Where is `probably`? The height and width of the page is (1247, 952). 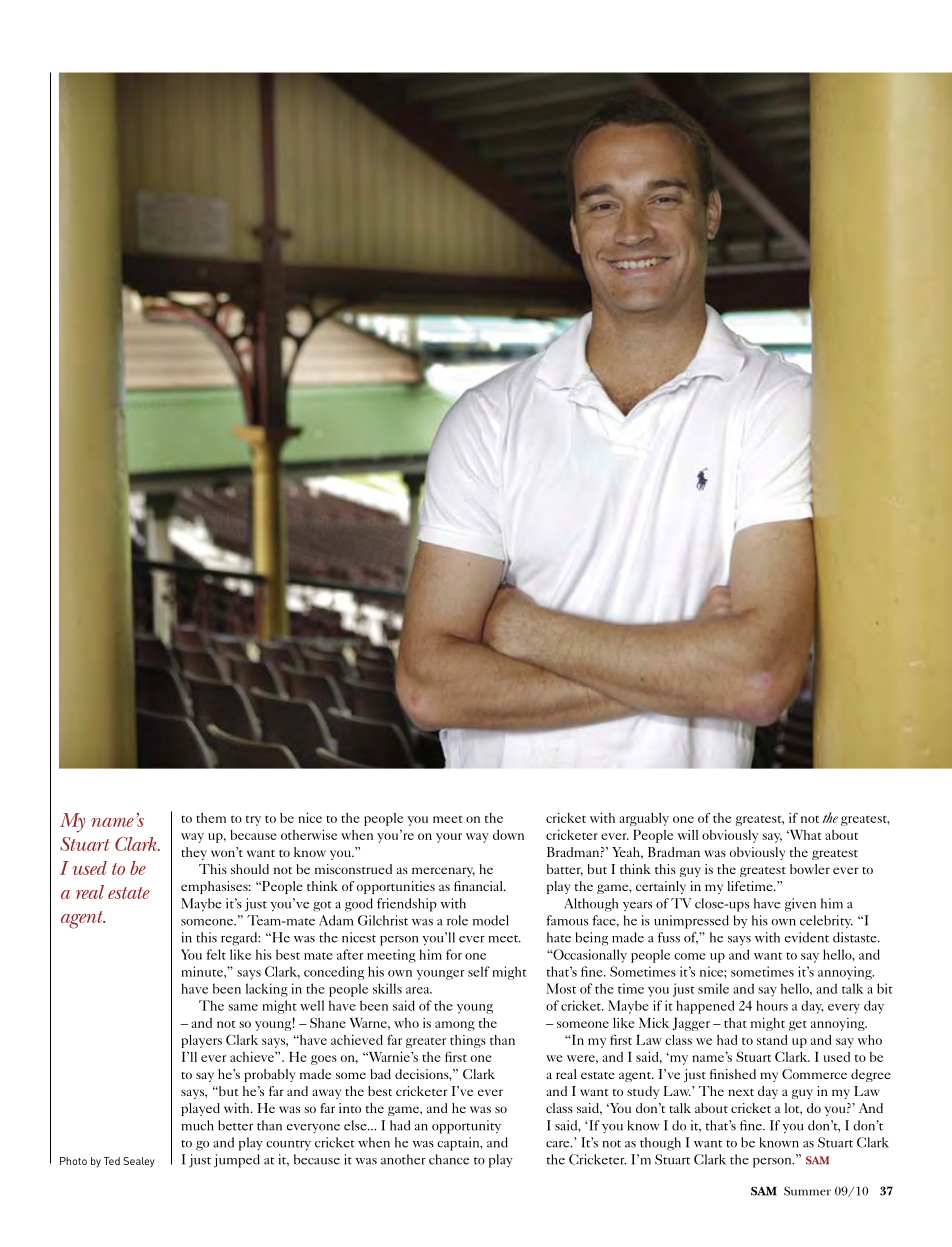
probably is located at coordinates (269, 1075).
